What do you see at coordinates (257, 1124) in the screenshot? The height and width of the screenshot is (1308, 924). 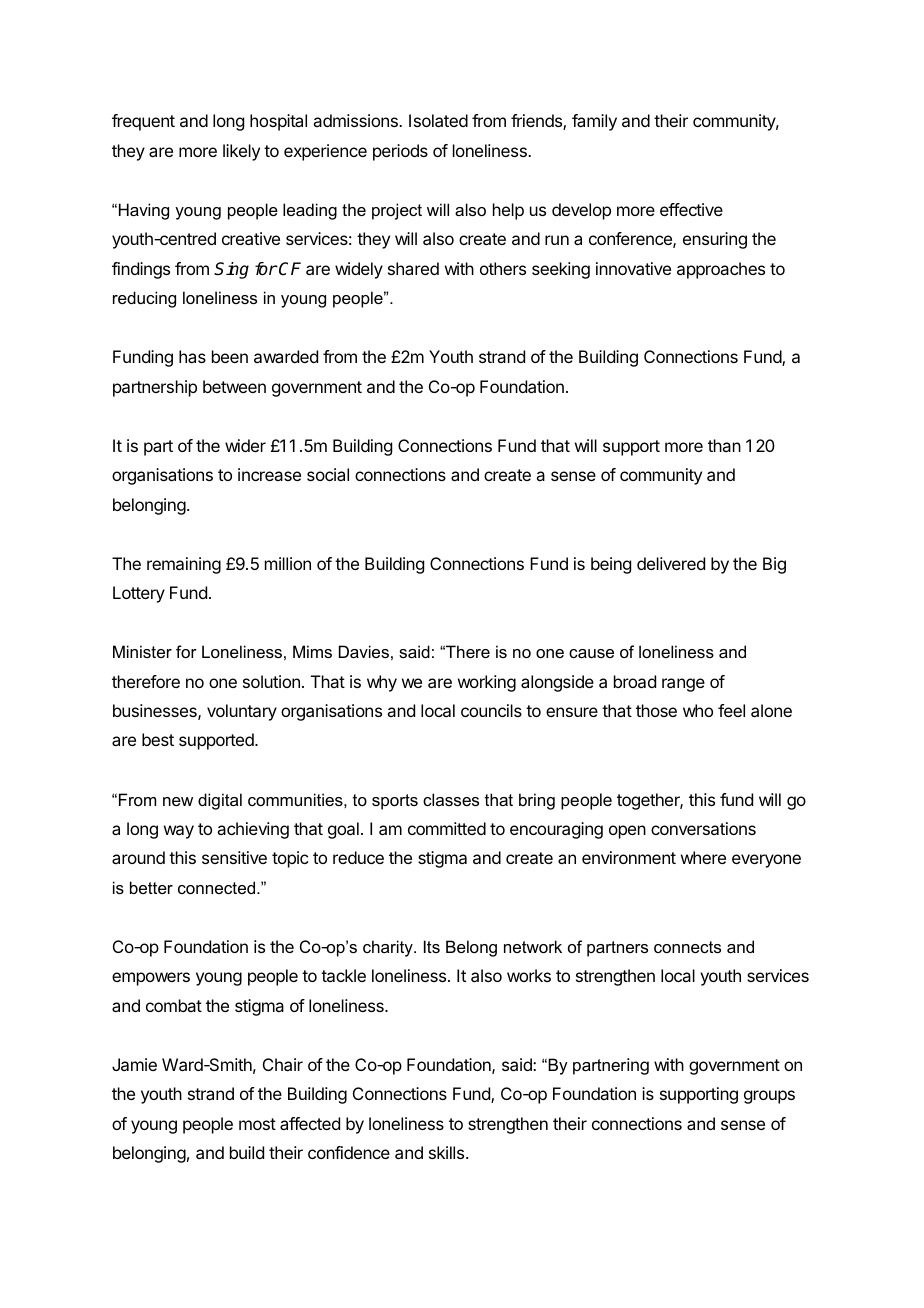 I see `most` at bounding box center [257, 1124].
